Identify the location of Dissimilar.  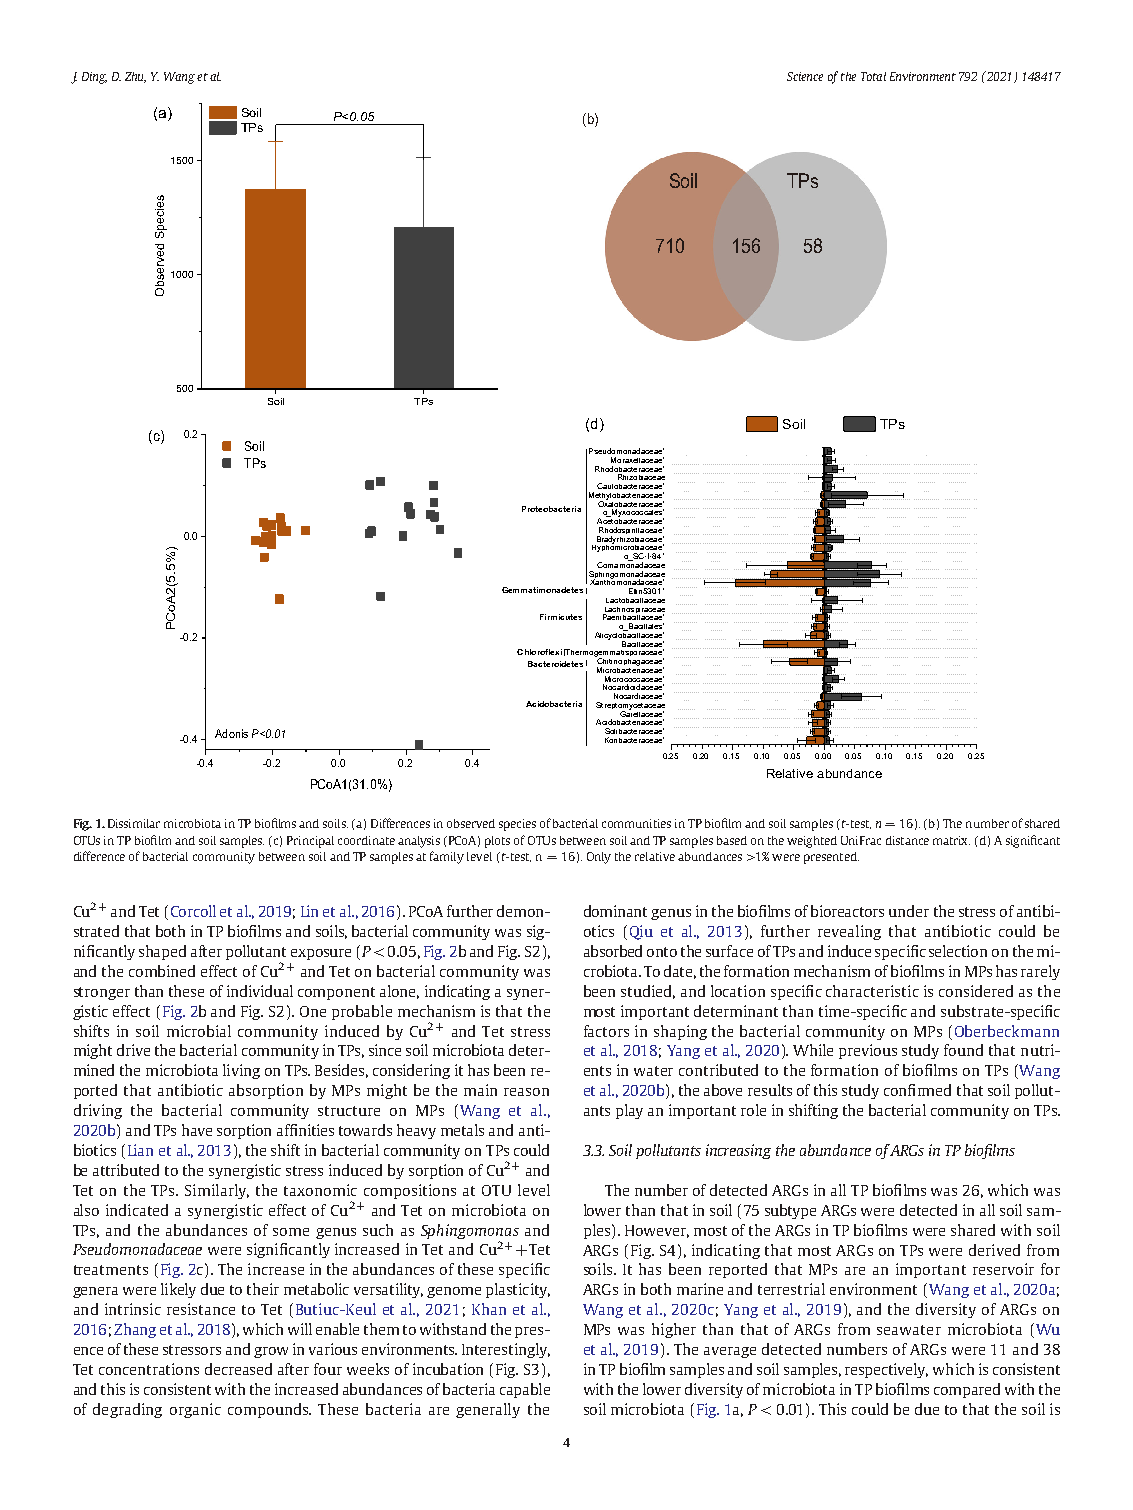
(134, 823).
